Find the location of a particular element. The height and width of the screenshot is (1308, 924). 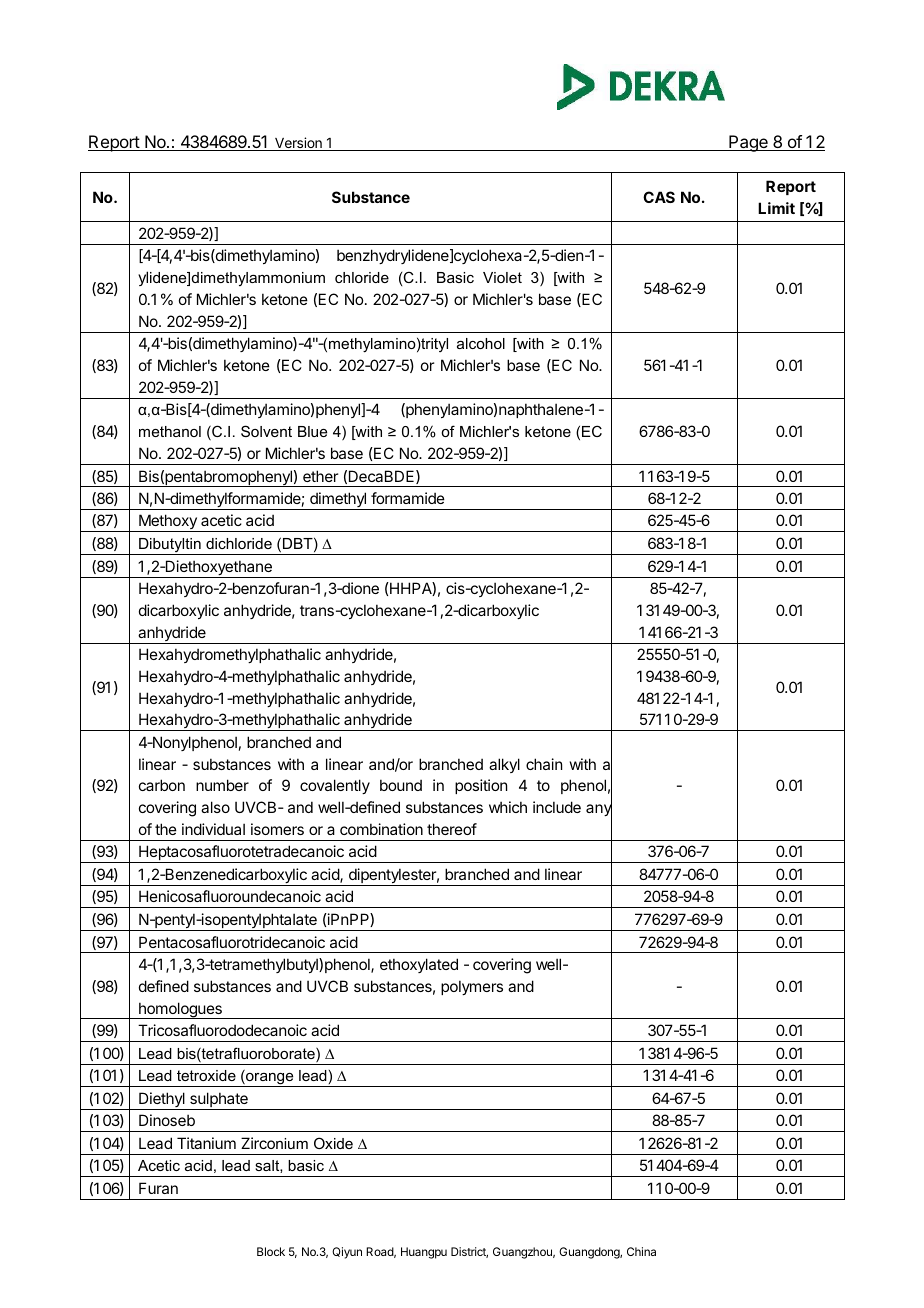

any is located at coordinates (599, 811).
